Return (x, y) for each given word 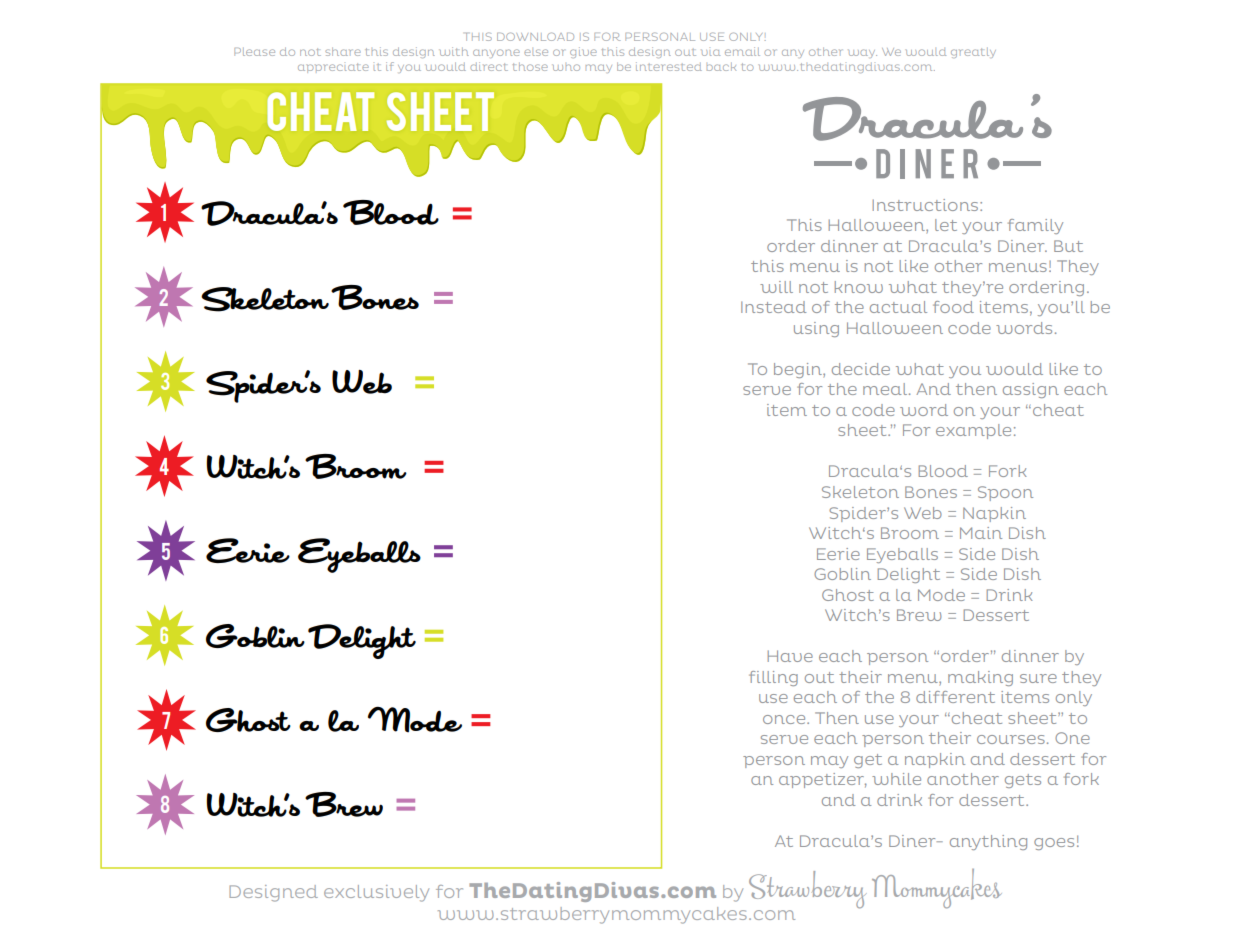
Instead (773, 307)
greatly (973, 53)
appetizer (823, 780)
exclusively (376, 893)
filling (773, 678)
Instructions (927, 205)
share (343, 52)
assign (1031, 390)
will (776, 287)
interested (669, 66)
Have (790, 656)
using (816, 329)
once (785, 719)
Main (981, 533)
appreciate (333, 68)
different (955, 697)
